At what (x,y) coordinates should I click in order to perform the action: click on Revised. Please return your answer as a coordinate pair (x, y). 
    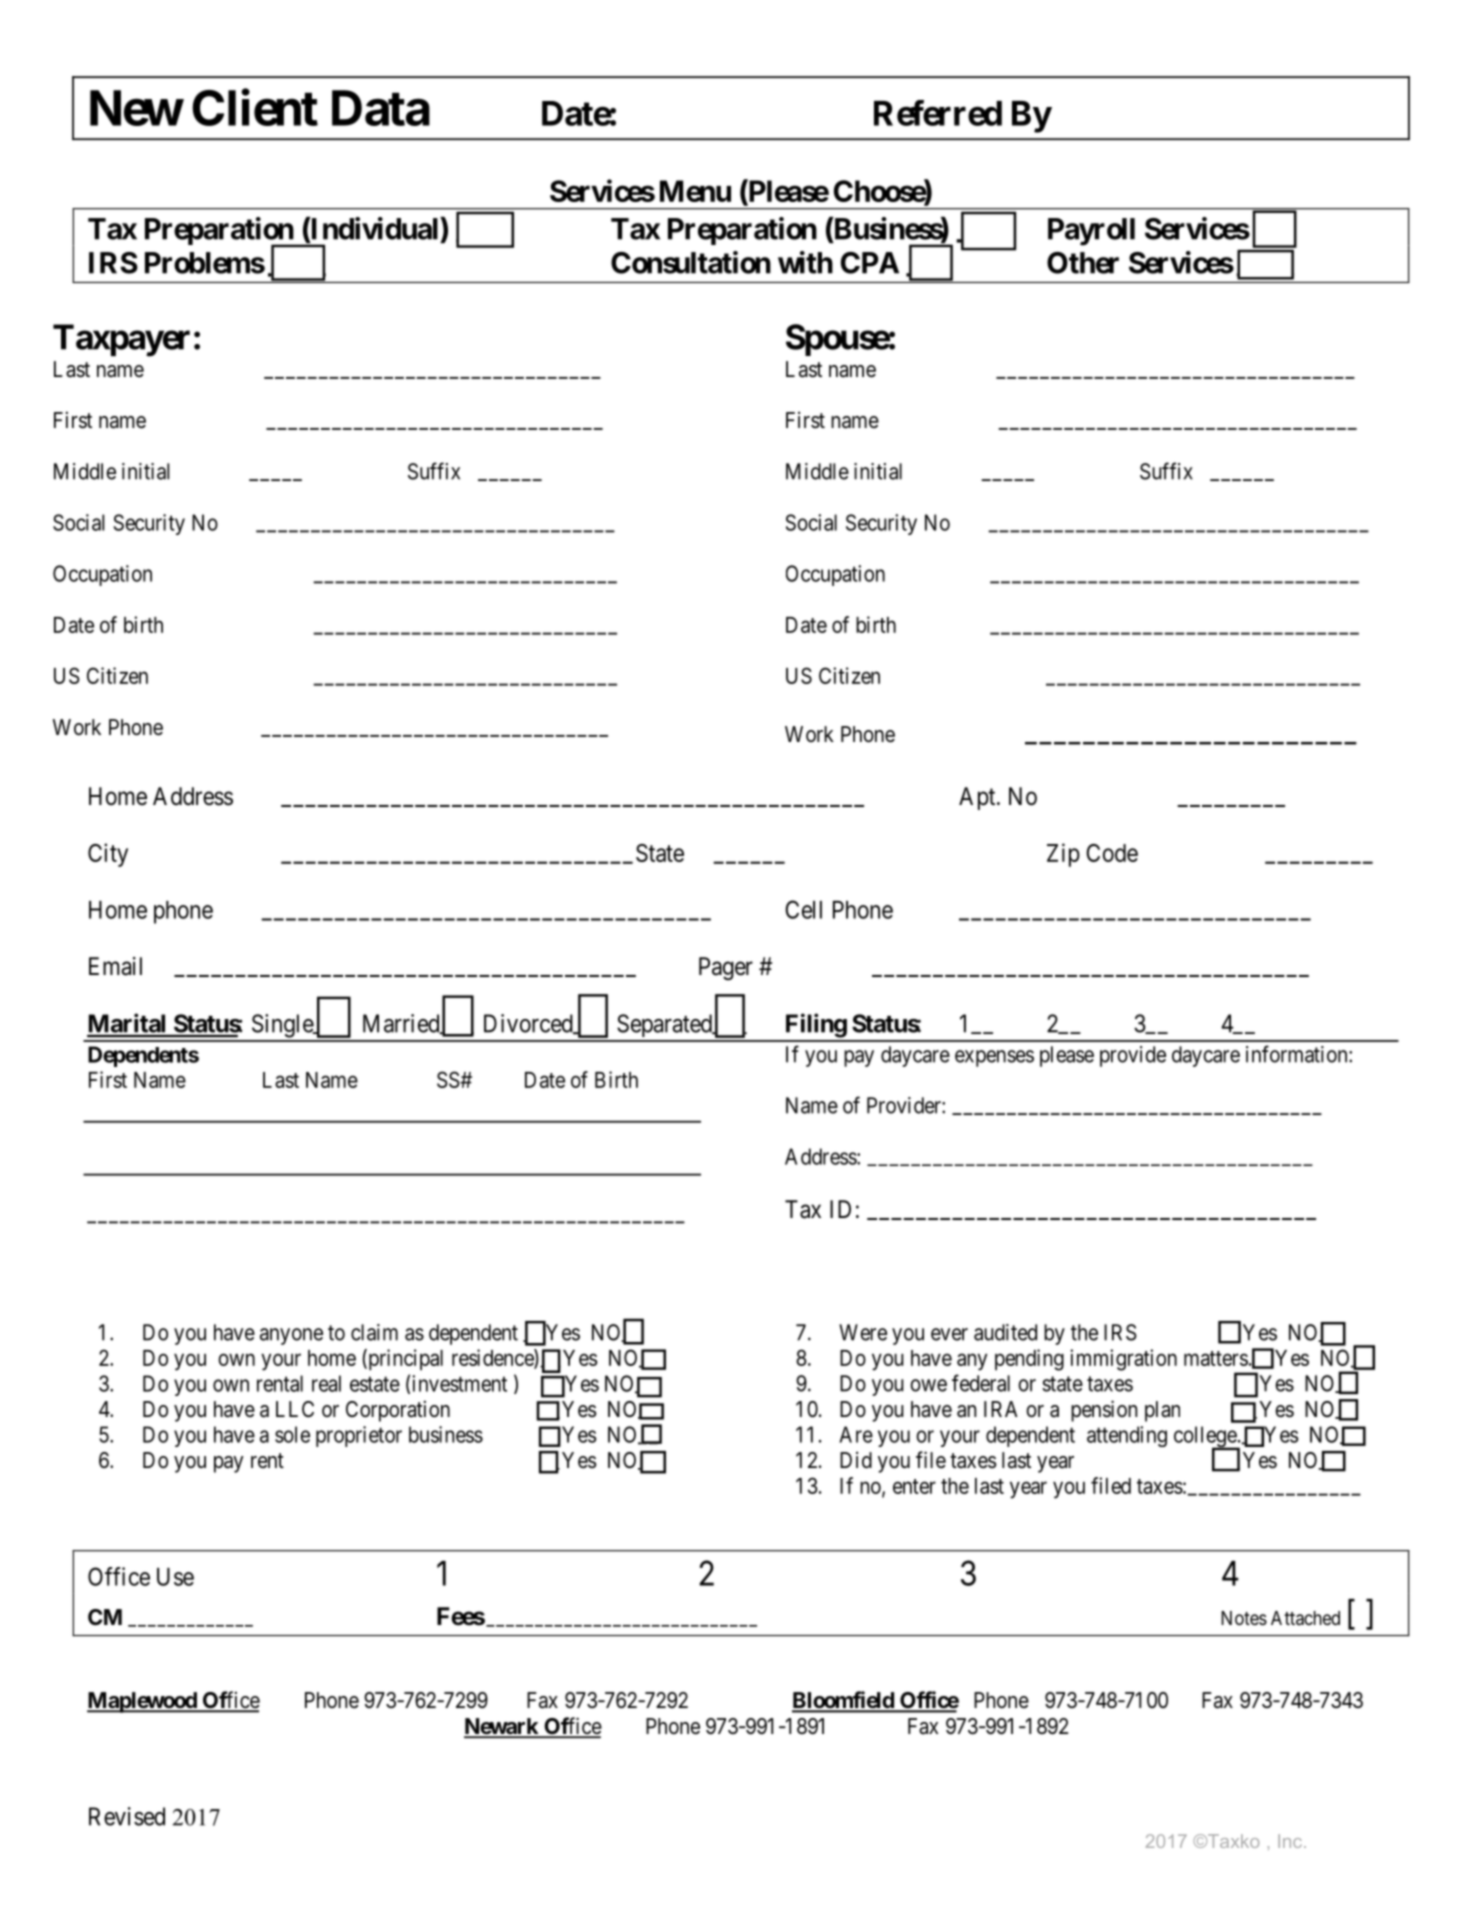
    Looking at the image, I should click on (127, 1816).
